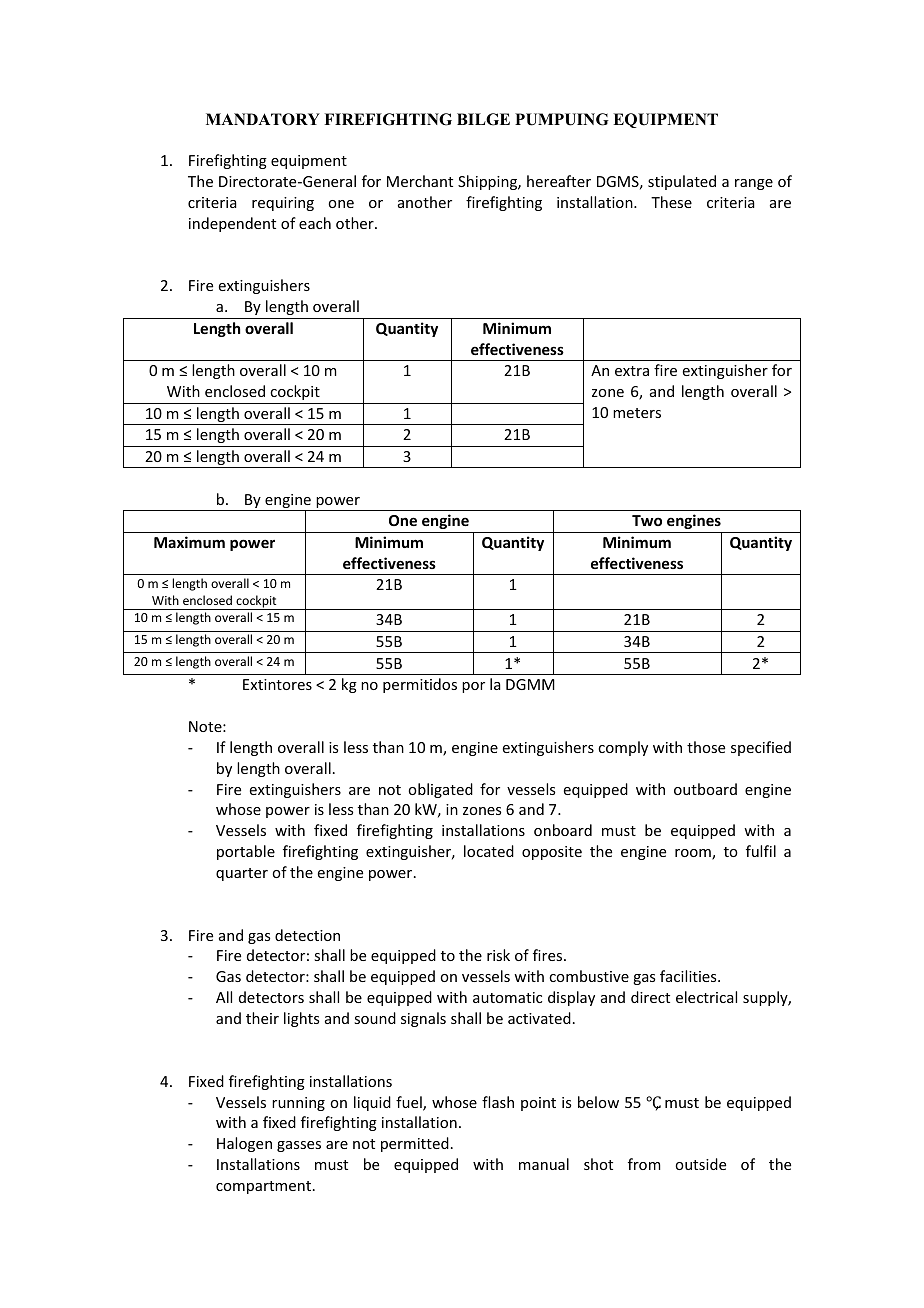 The image size is (924, 1308). I want to click on portable, so click(246, 852).
